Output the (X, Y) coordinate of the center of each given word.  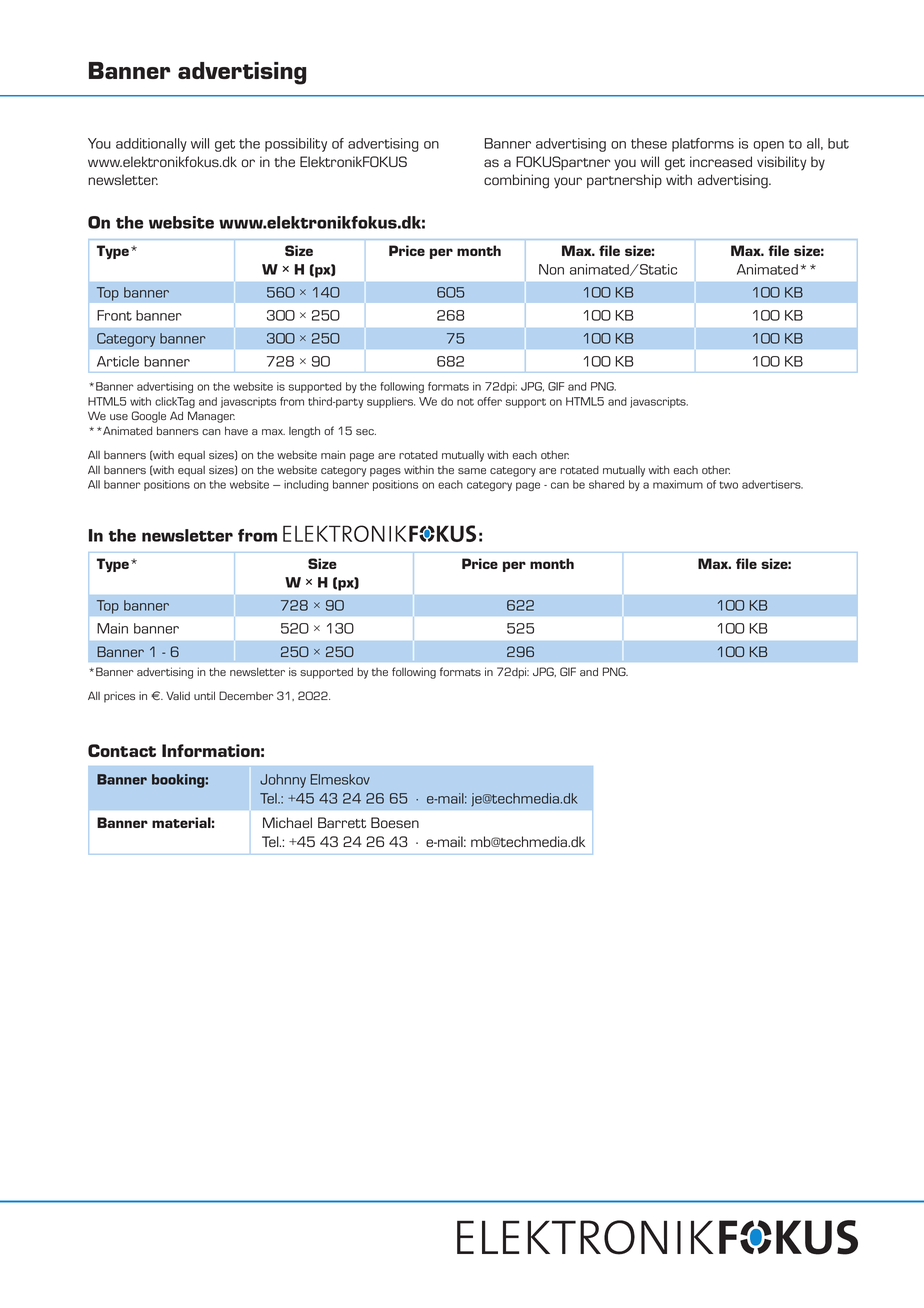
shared (606, 484)
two (728, 485)
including (306, 485)
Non (551, 269)
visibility (781, 163)
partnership (624, 181)
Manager (211, 417)
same (472, 471)
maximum (678, 484)
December (246, 695)
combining (516, 181)
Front (114, 315)
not (465, 402)
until (204, 695)
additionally (151, 145)
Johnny (283, 781)
